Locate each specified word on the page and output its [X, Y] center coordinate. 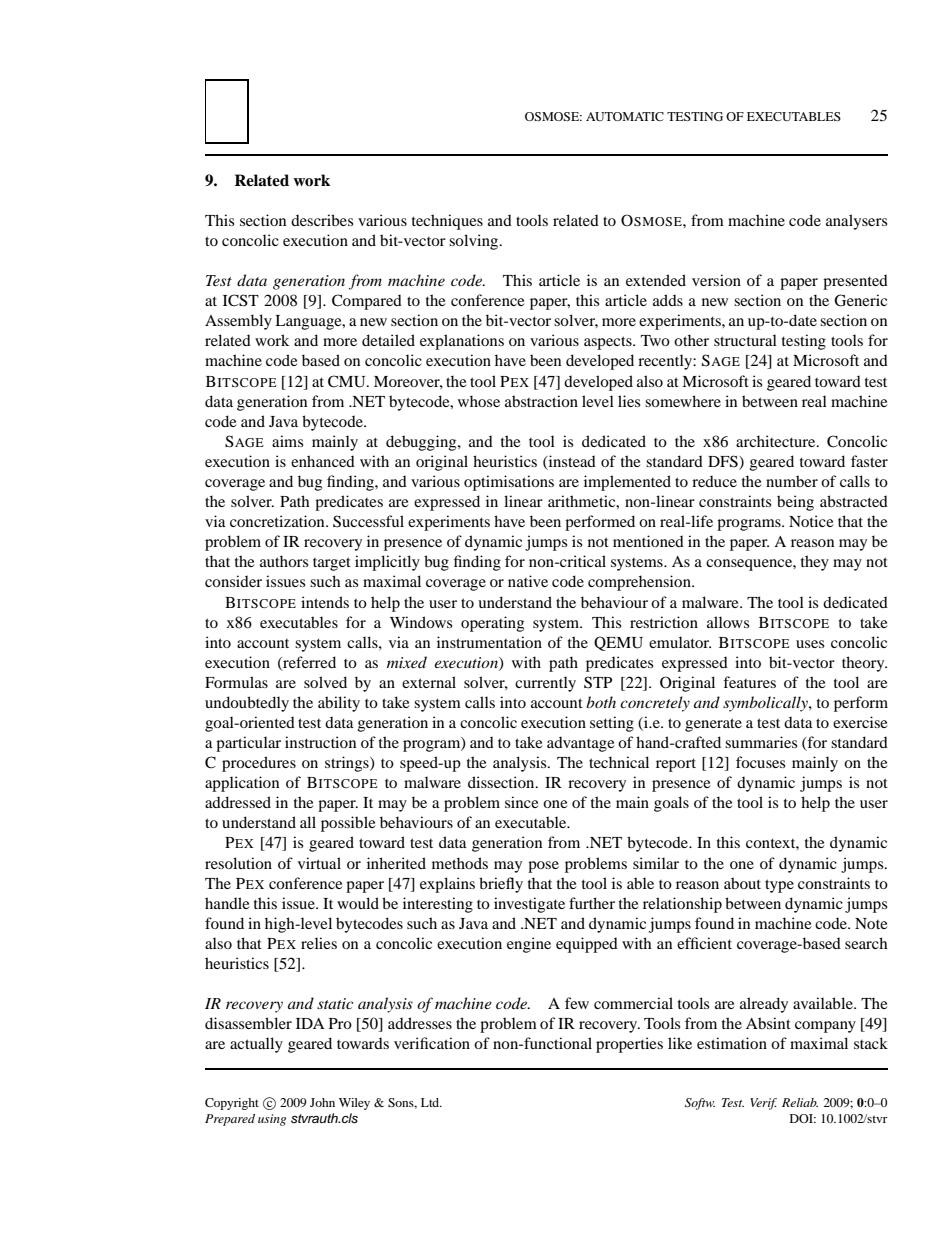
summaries [761, 742]
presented [855, 282]
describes [322, 220]
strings [348, 764]
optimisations [509, 483]
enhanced [323, 461]
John [322, 1102]
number [792, 481]
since [522, 802]
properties [629, 1045]
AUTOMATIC [625, 116]
